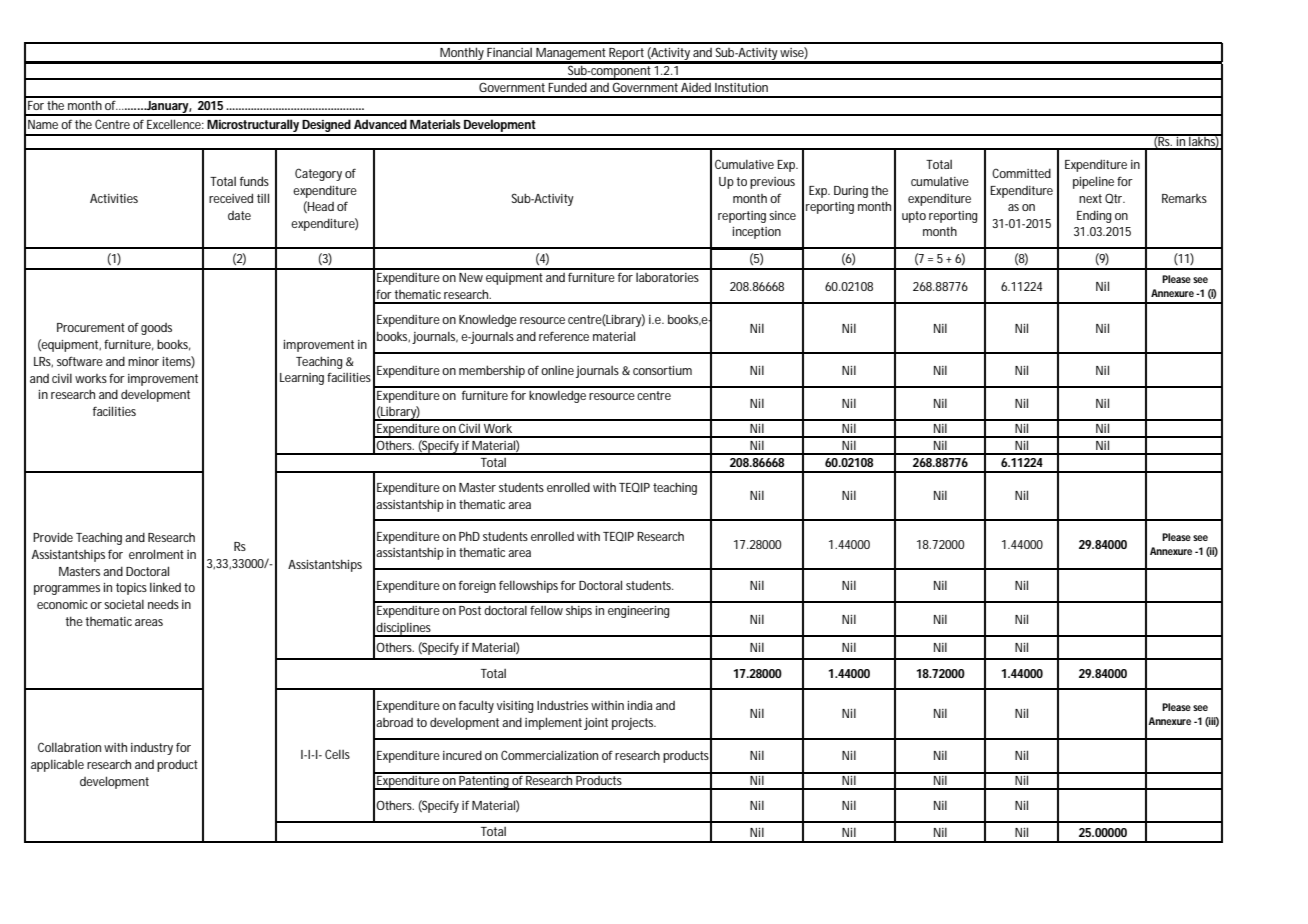 This screenshot has height=924, width=1308. I want to click on industry, so click(152, 748).
